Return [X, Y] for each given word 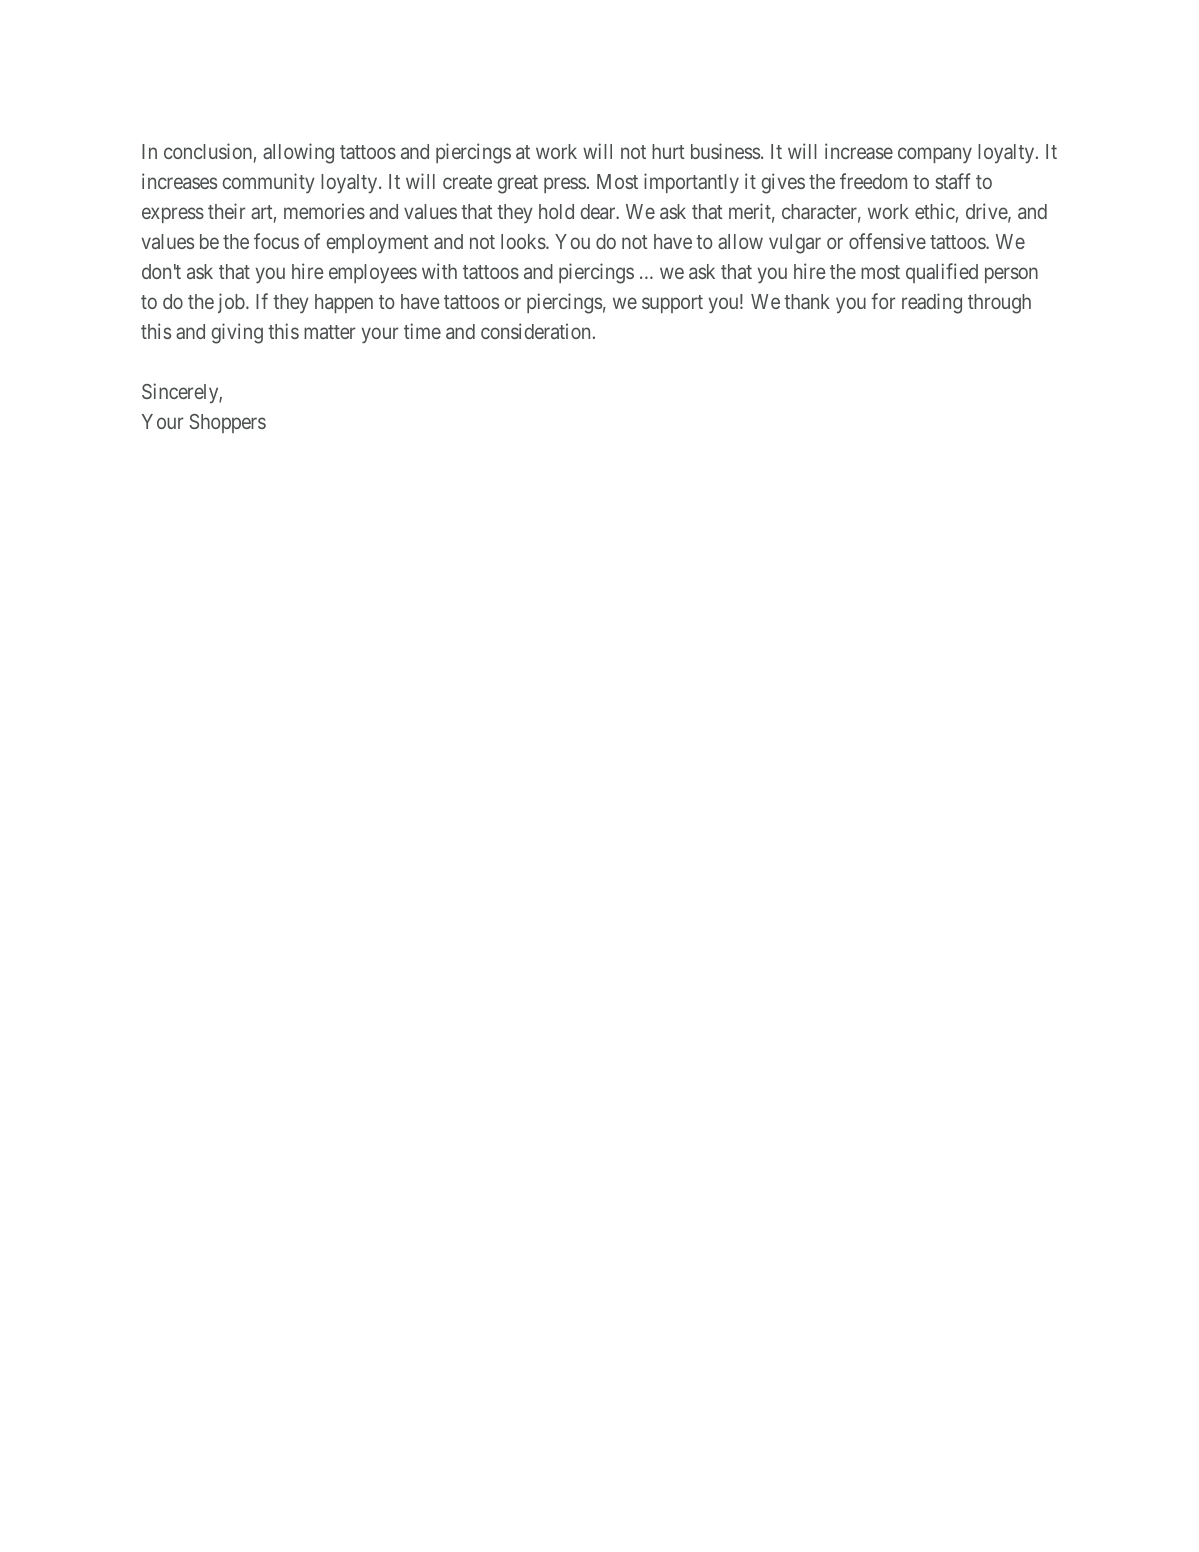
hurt [668, 151]
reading [932, 303]
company [935, 156]
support [672, 304]
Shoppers [227, 423]
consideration [535, 331]
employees [373, 273]
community [268, 183]
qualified [942, 273]
